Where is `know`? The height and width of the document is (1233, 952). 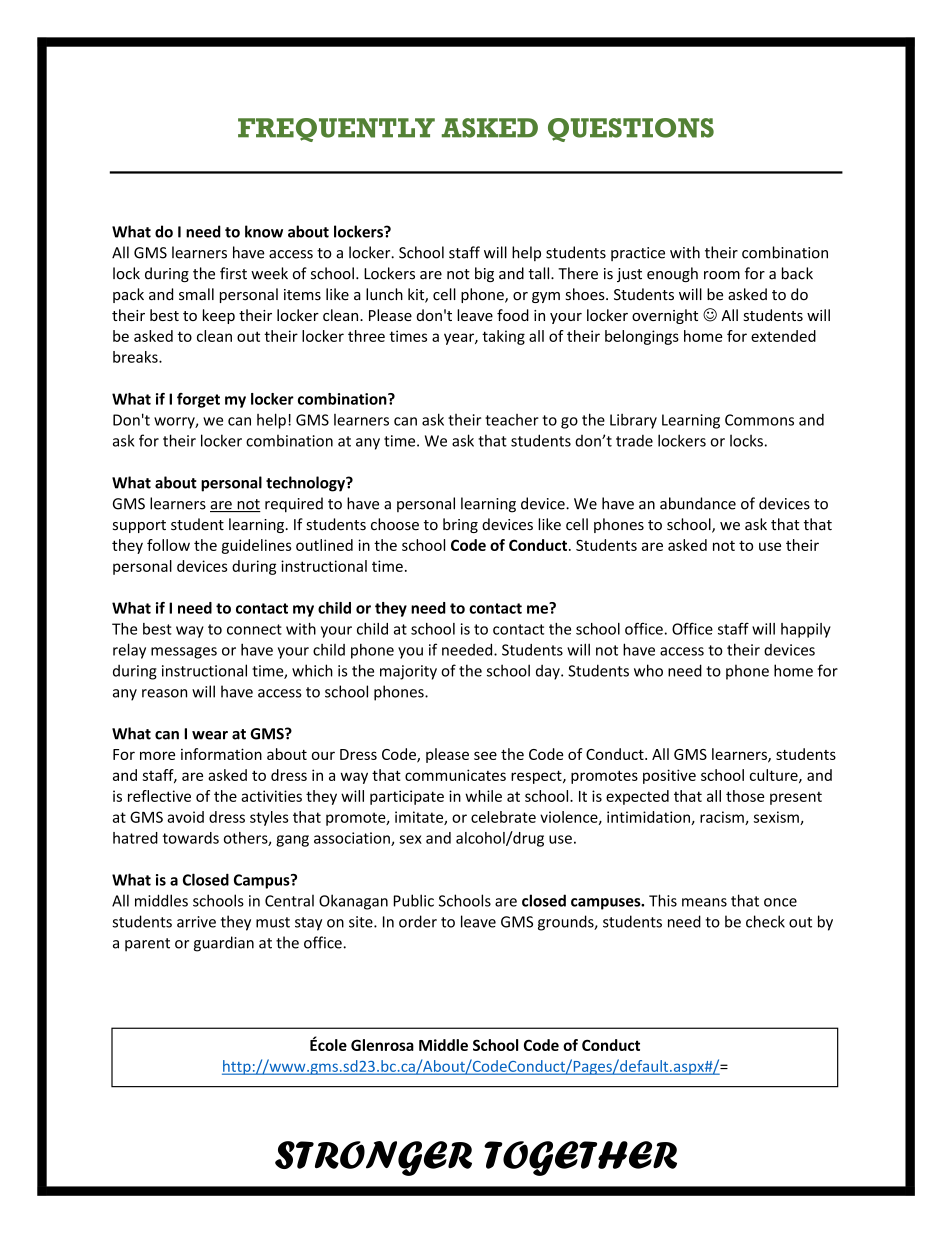 know is located at coordinates (264, 231).
